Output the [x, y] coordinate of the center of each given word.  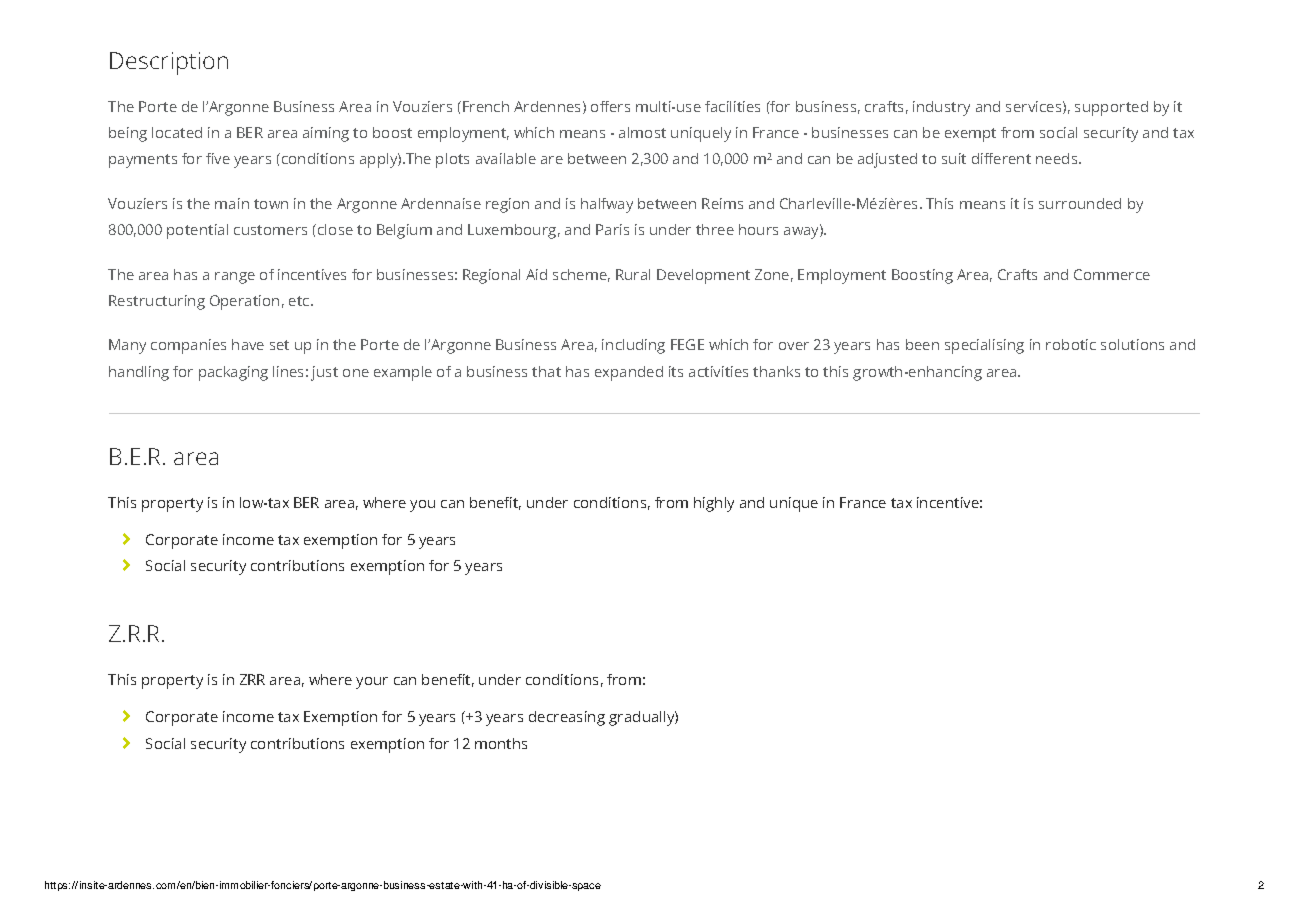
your [372, 683]
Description [169, 63]
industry [941, 108]
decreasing [567, 718]
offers [610, 106]
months [501, 743]
